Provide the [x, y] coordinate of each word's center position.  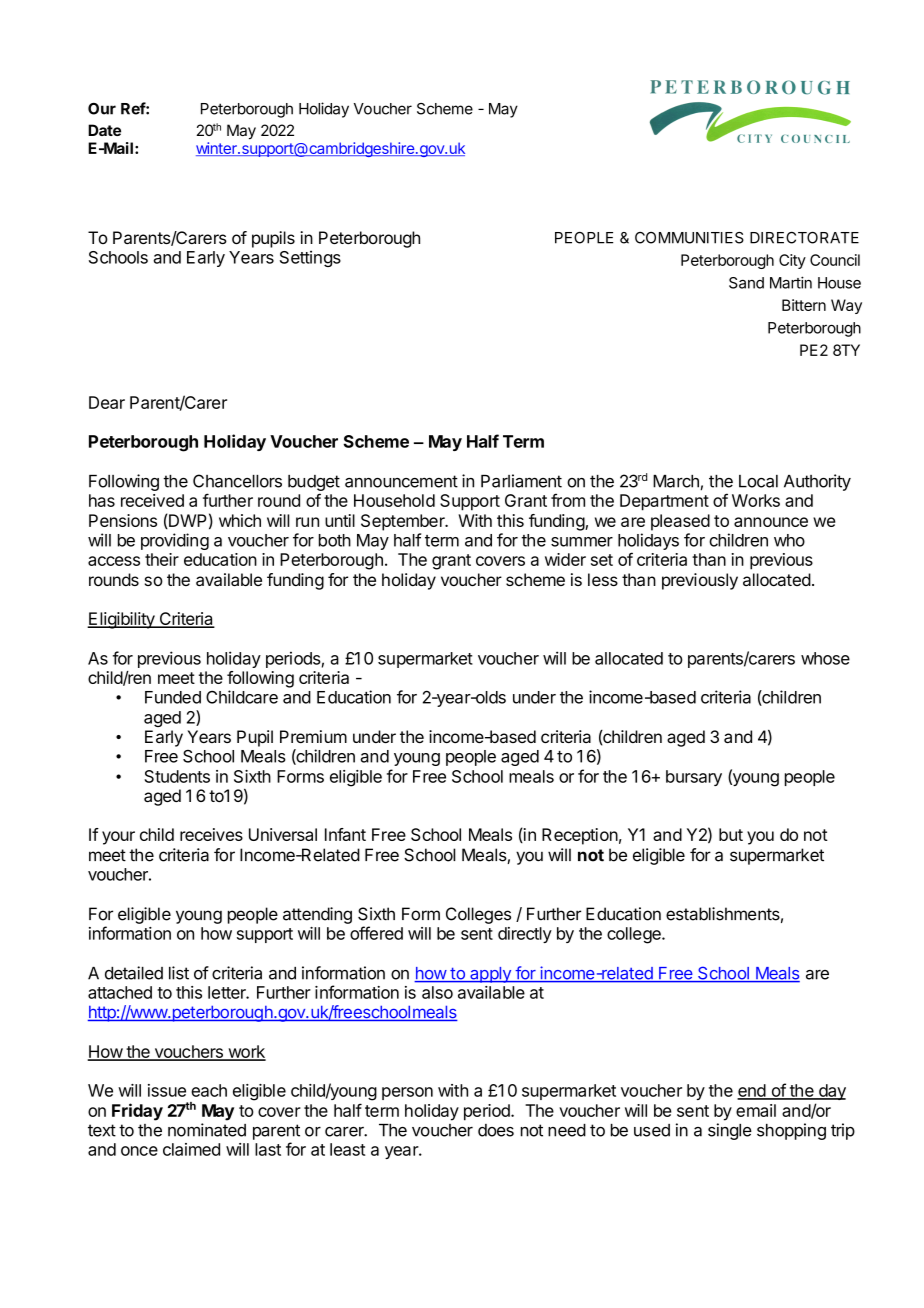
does [496, 1130]
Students [177, 776]
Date [104, 130]
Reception [580, 836]
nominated [207, 1130]
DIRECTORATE [804, 238]
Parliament [521, 481]
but [731, 834]
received [152, 500]
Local [758, 481]
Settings [310, 258]
